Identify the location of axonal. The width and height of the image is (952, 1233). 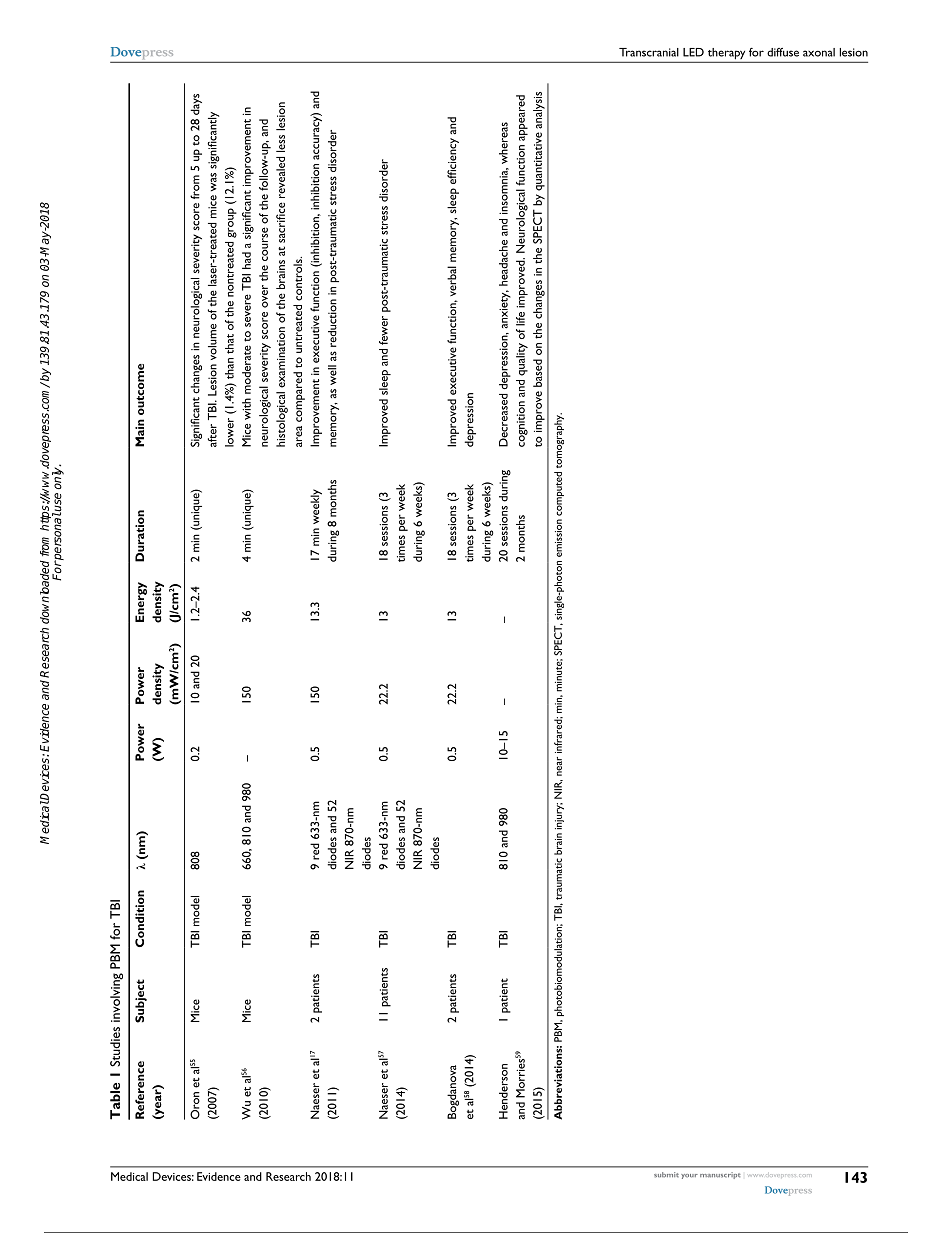
(819, 52).
